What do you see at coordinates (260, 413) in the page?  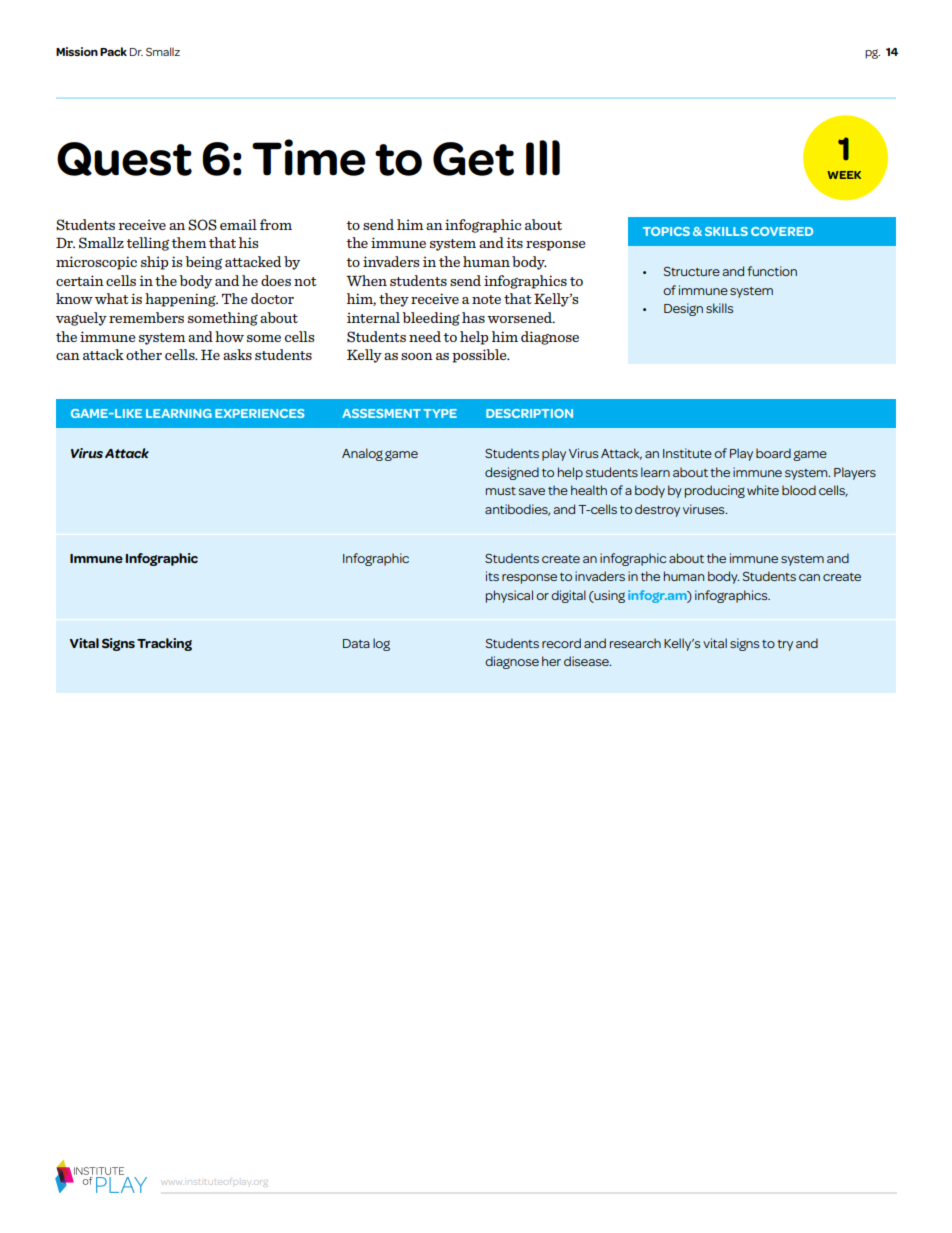 I see `EXPERIENCES` at bounding box center [260, 413].
